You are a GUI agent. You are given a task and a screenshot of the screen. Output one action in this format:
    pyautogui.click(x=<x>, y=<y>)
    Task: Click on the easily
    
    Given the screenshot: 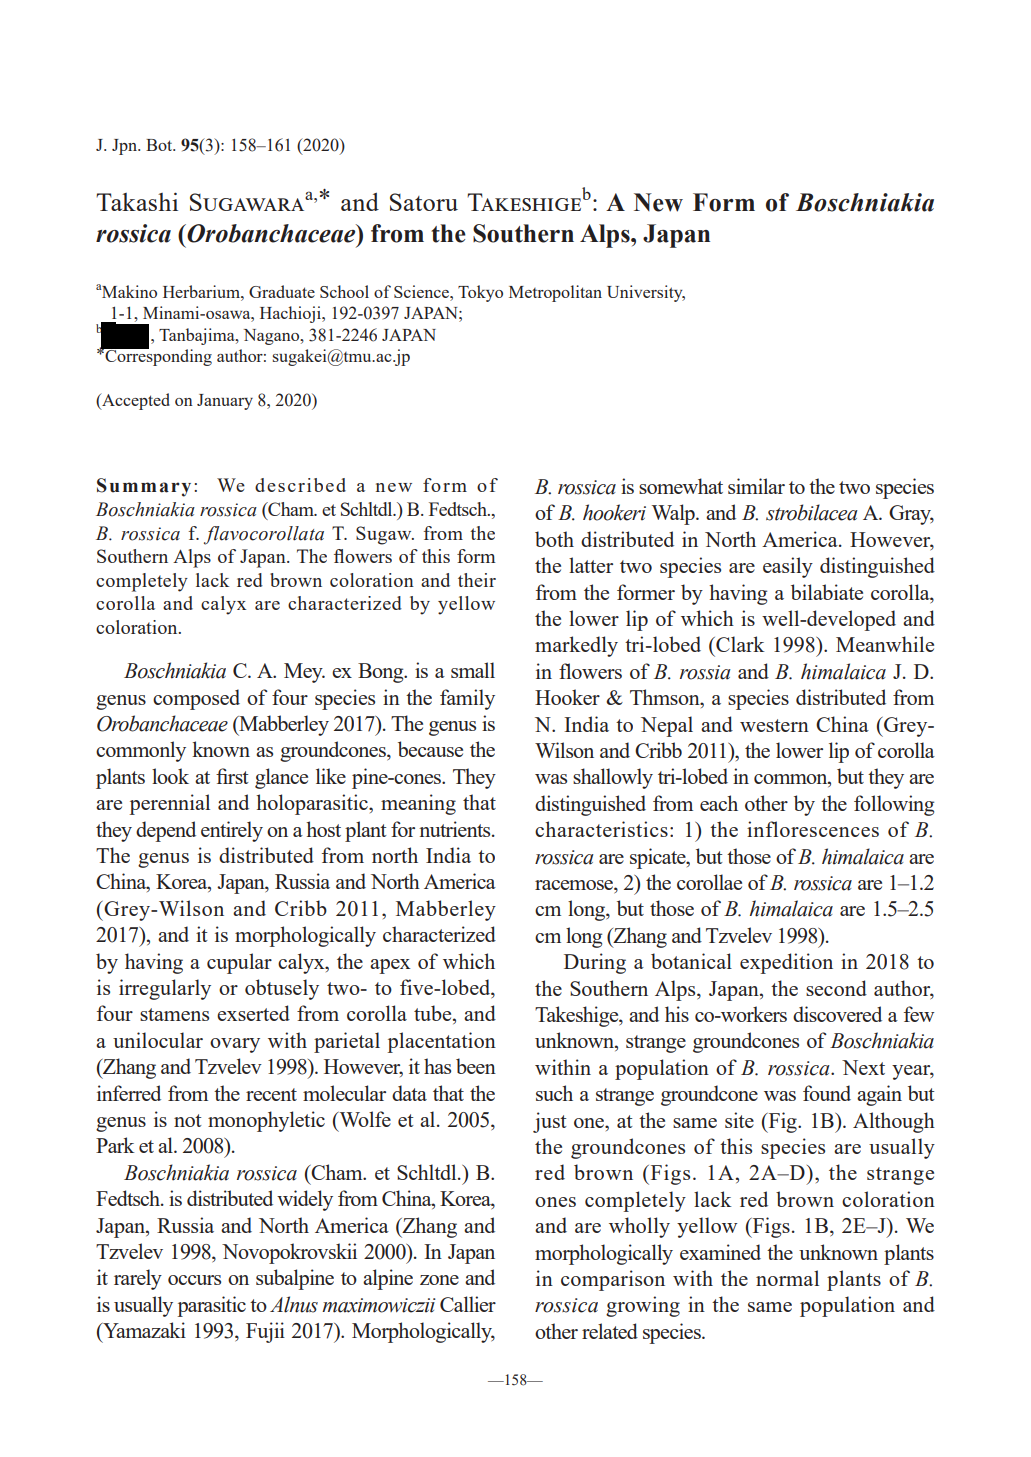 What is the action you would take?
    pyautogui.click(x=788, y=567)
